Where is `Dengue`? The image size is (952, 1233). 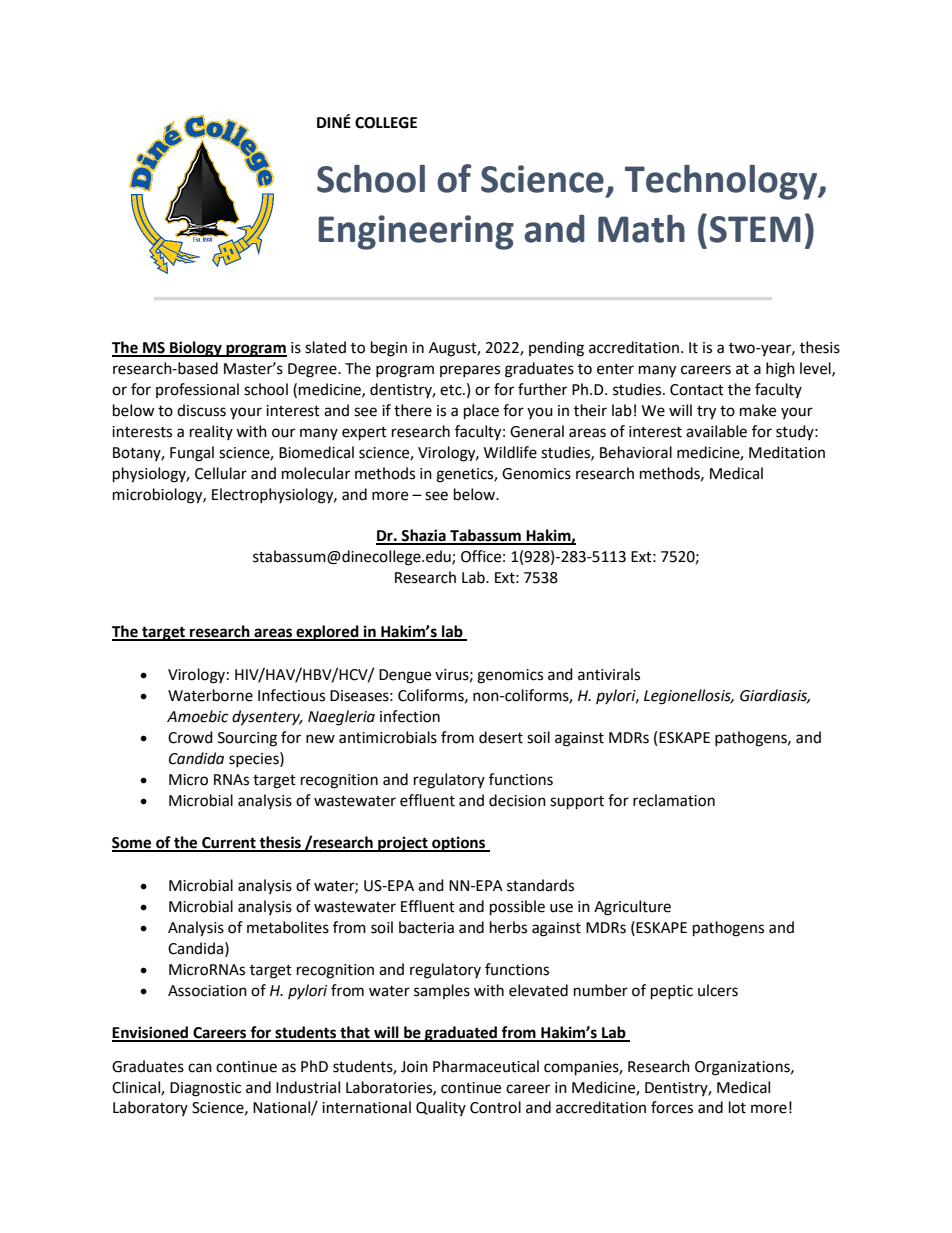 Dengue is located at coordinates (405, 676).
